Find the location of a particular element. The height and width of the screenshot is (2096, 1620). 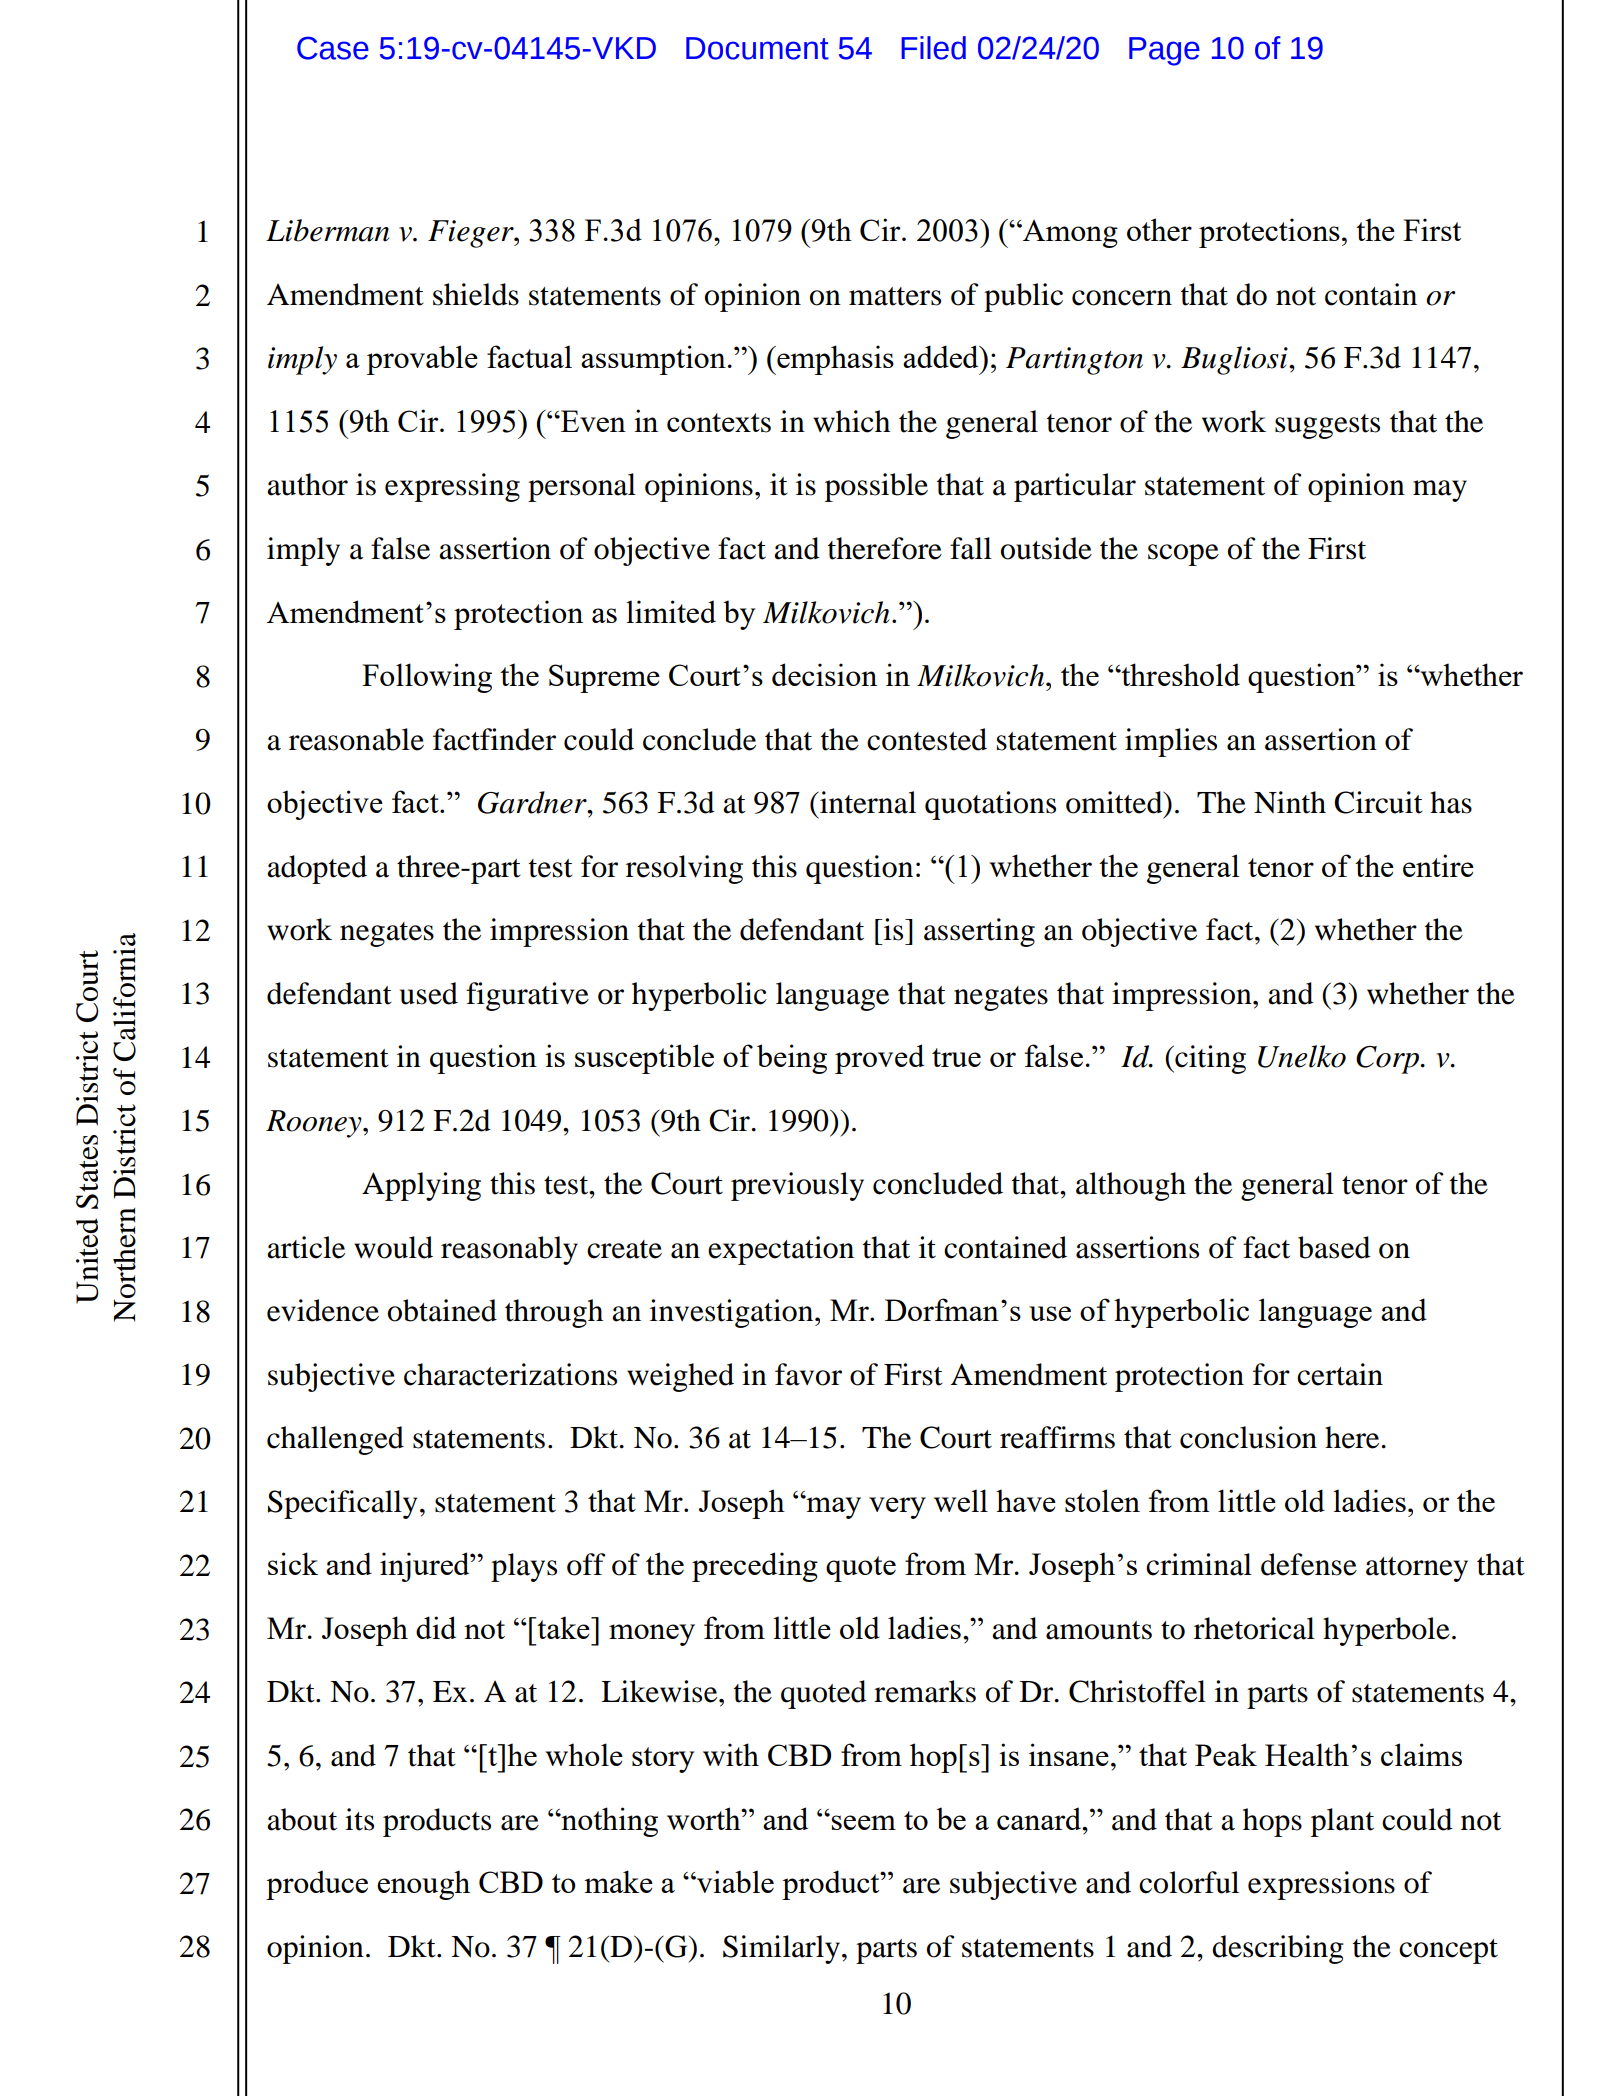

enough is located at coordinates (423, 1885).
